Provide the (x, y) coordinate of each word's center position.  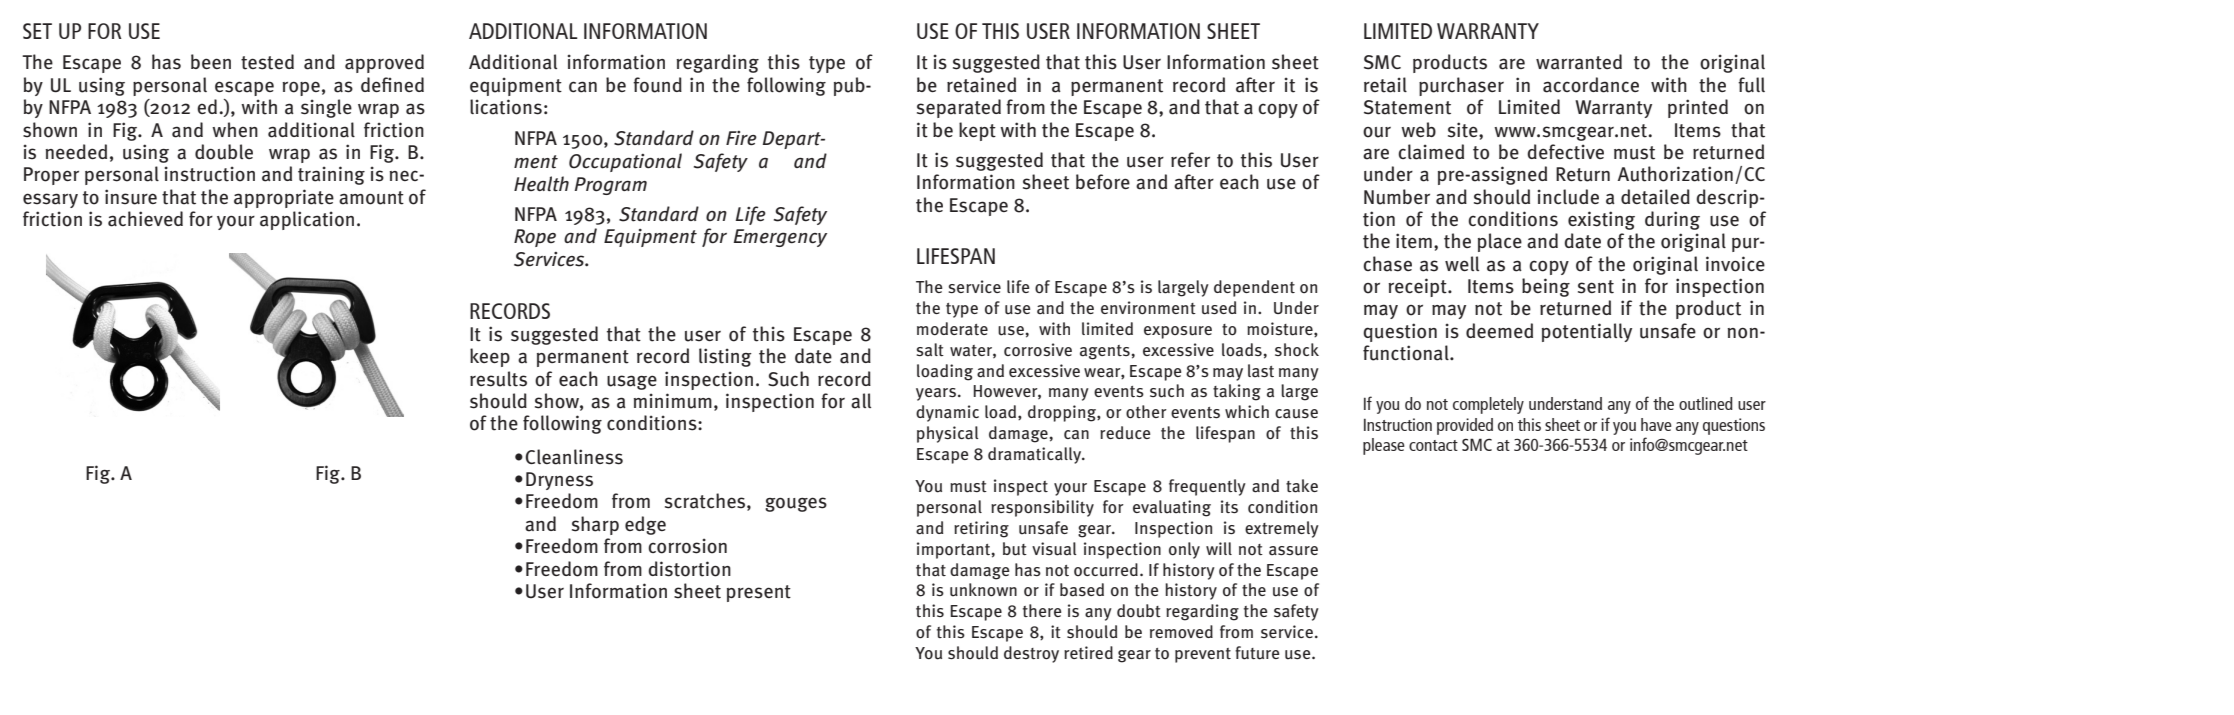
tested (267, 62)
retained (981, 85)
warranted (1579, 62)
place (1500, 242)
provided (1465, 426)
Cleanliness (574, 457)
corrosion (687, 546)
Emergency (780, 238)
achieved (145, 219)
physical (948, 434)
